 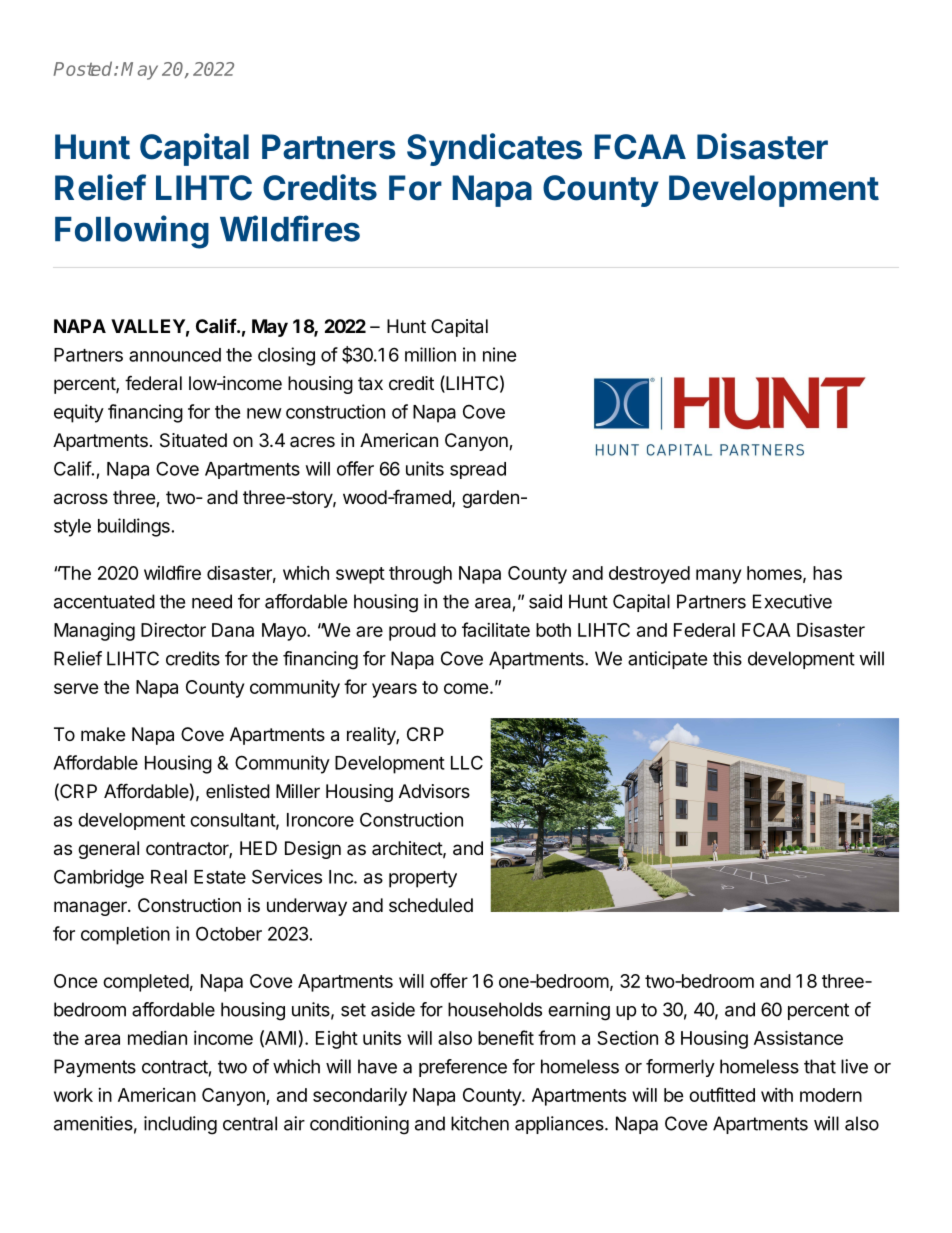 What do you see at coordinates (500, 354) in the page?
I see `nine` at bounding box center [500, 354].
